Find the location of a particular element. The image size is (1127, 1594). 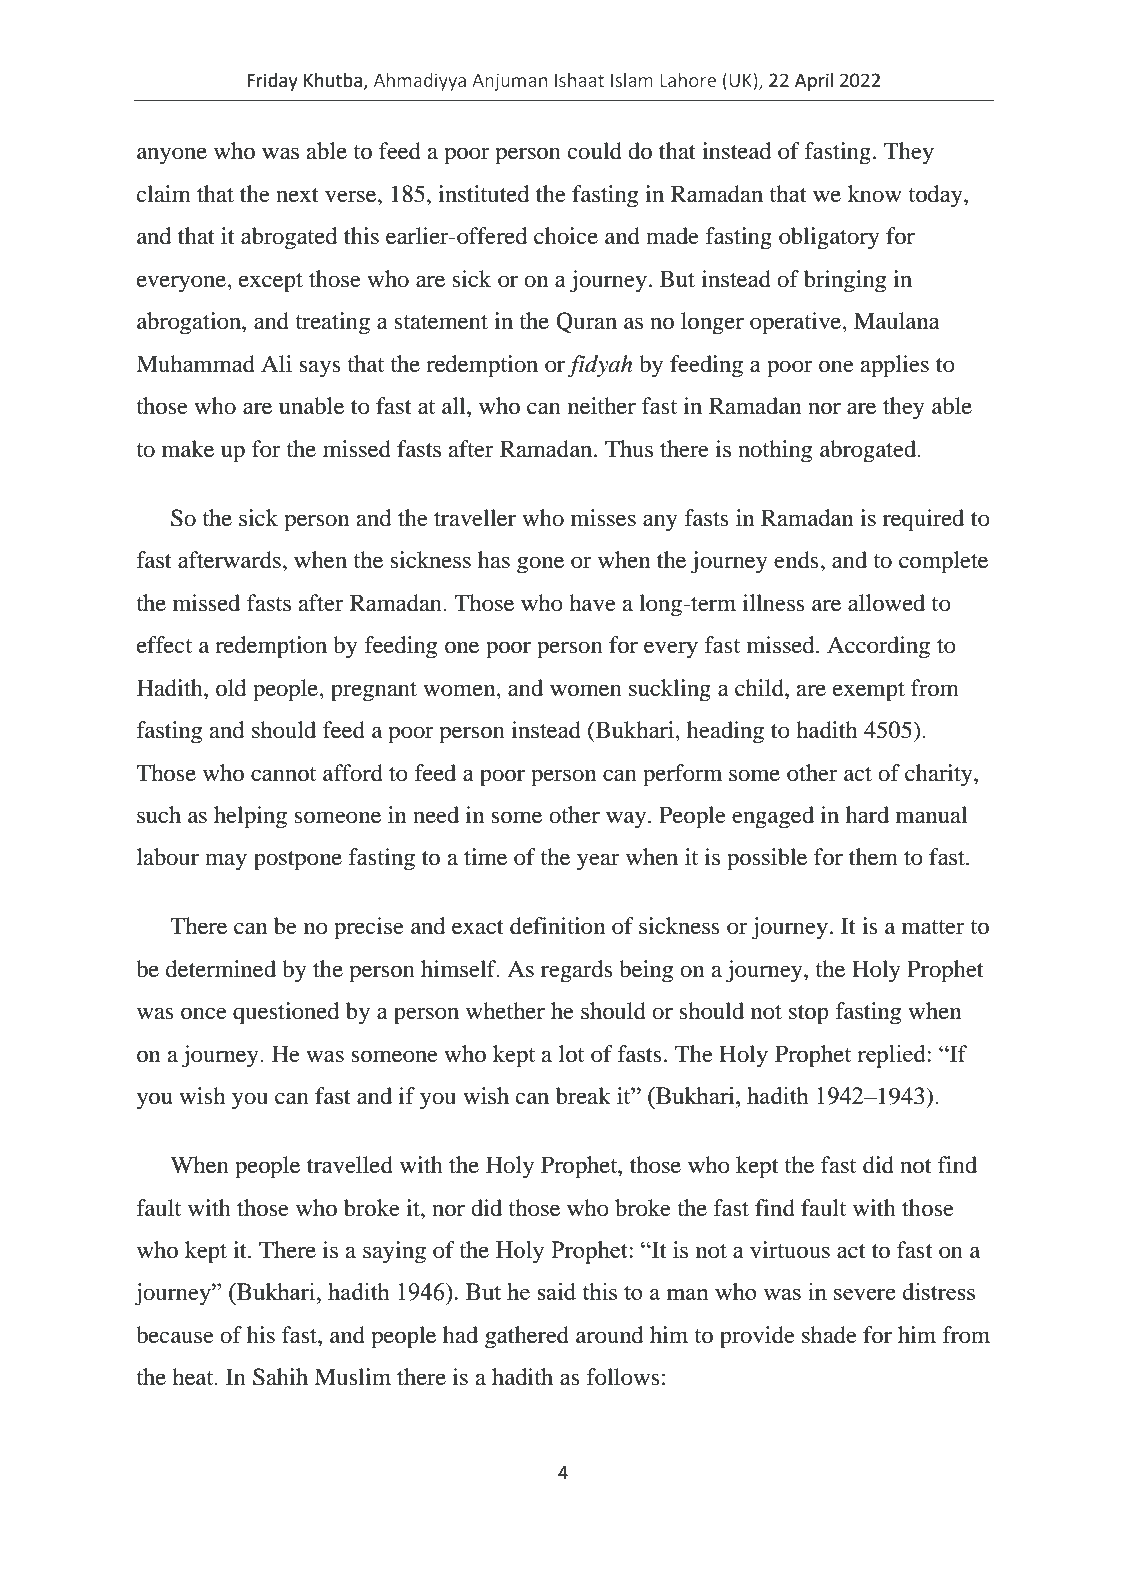

old is located at coordinates (231, 688).
